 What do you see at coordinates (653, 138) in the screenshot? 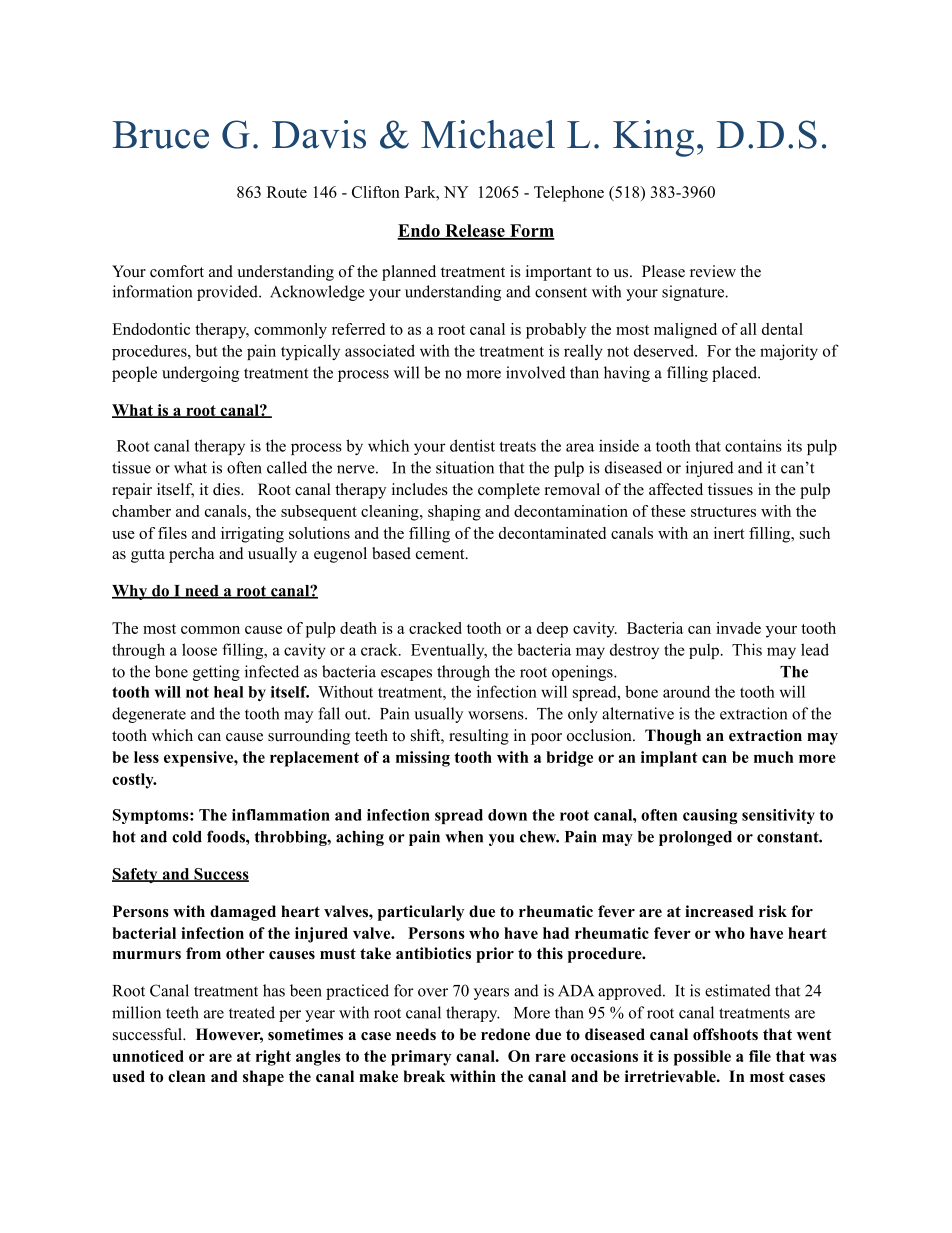
I see `King` at bounding box center [653, 138].
